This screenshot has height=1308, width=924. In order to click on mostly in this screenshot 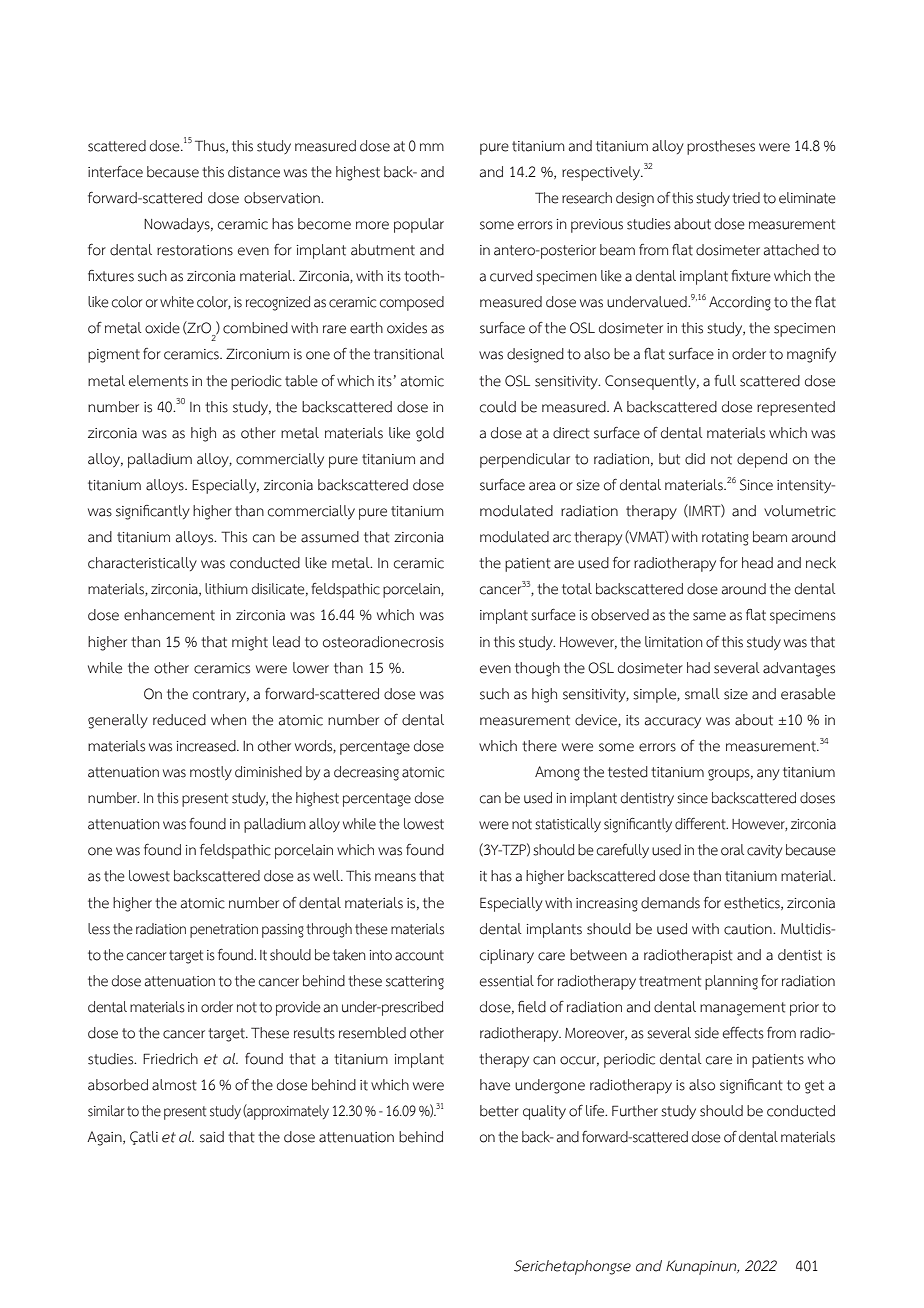, I will do `click(211, 773)`.
